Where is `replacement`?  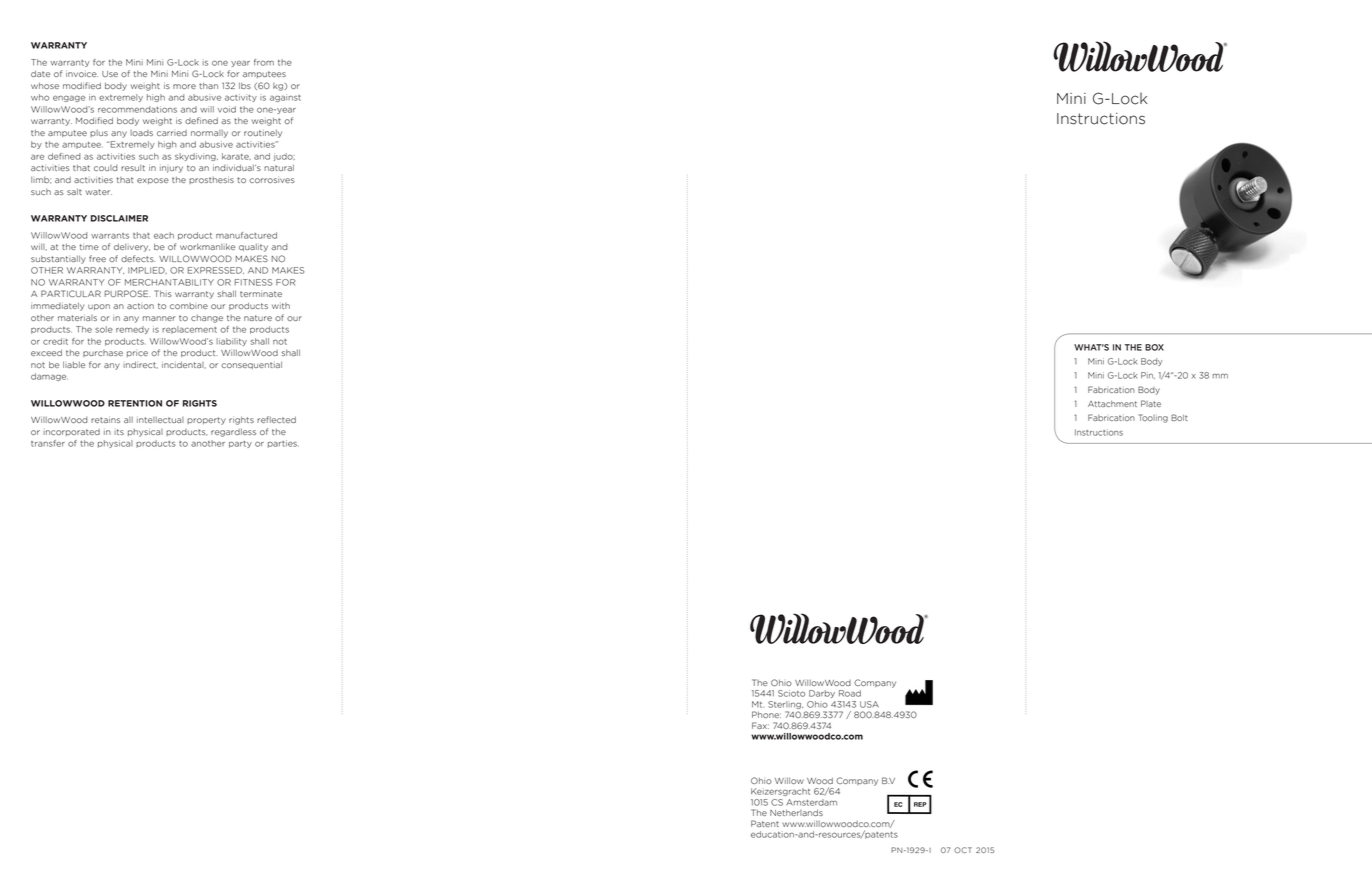 replacement is located at coordinates (189, 330).
